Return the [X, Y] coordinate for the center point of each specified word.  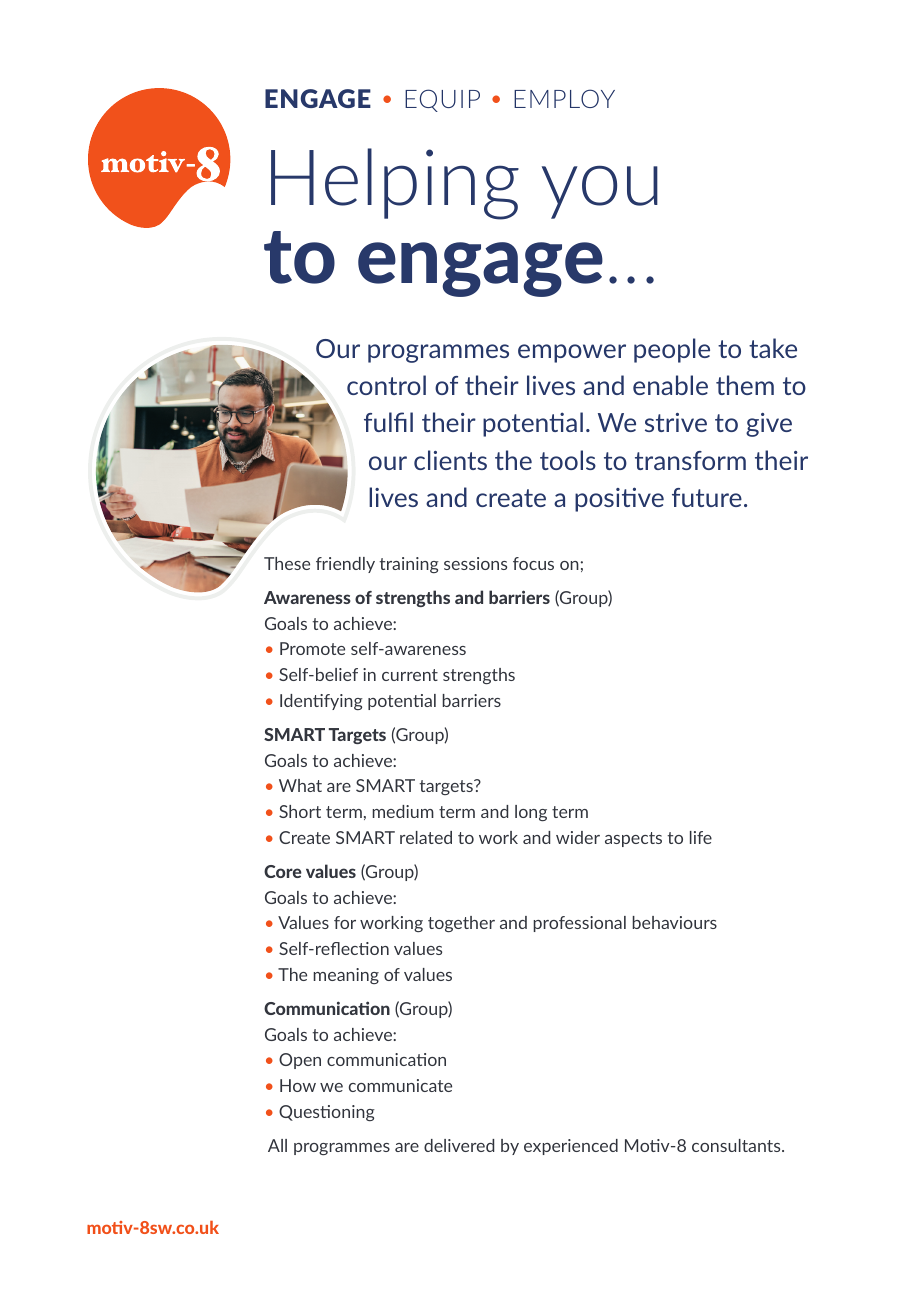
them [745, 385]
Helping [395, 184]
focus [533, 563]
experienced [571, 1147]
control [386, 385]
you [600, 192]
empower [572, 353]
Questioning [327, 1113]
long [531, 813]
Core [283, 871]
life [701, 837]
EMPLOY [564, 98]
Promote [312, 648]
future [707, 497]
